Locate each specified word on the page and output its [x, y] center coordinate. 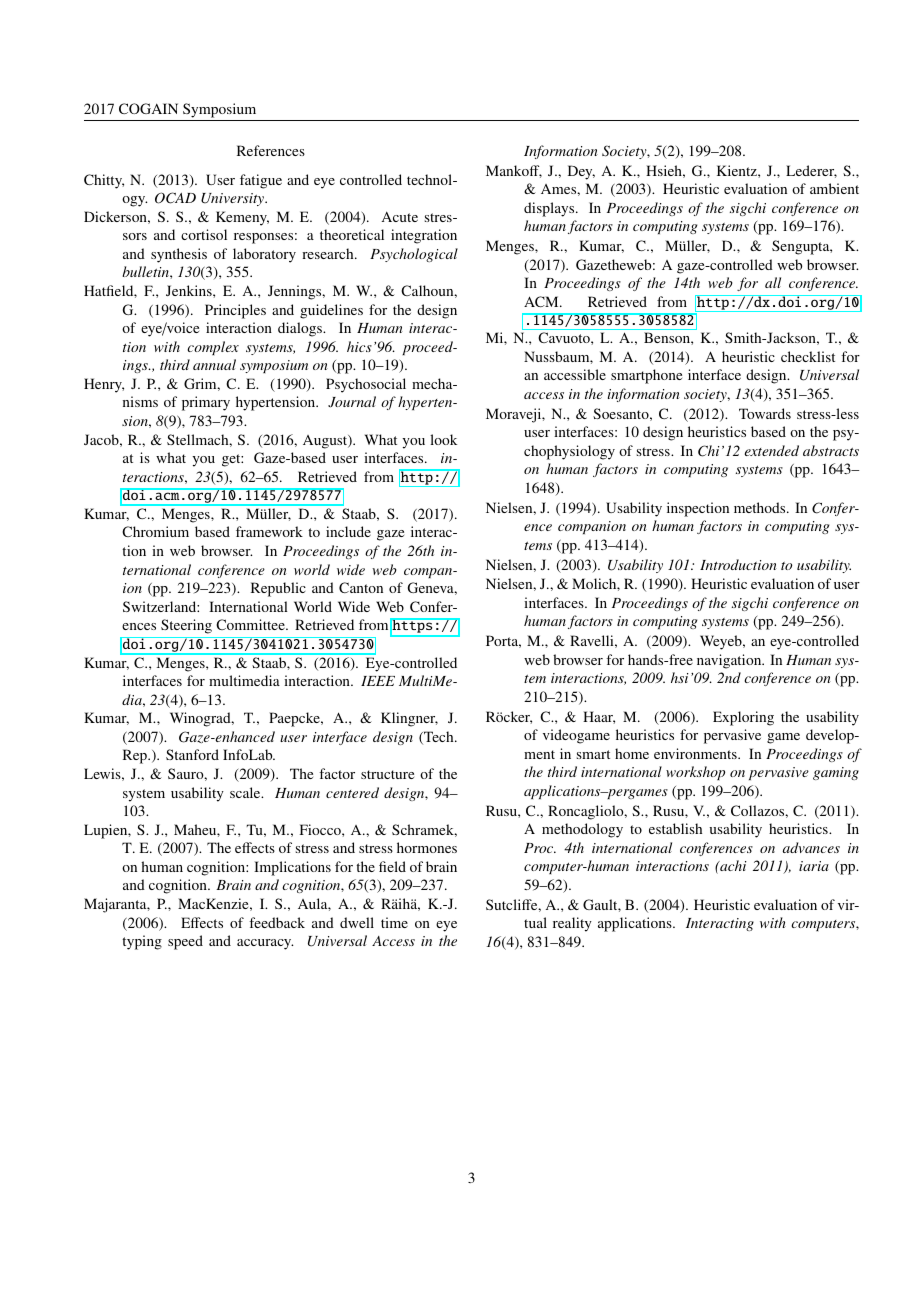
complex [213, 348]
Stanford [192, 754]
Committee [251, 624]
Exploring [743, 718]
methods [761, 507]
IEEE [378, 681]
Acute [400, 216]
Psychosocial [366, 385]
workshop [695, 773]
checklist [808, 356]
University [234, 199]
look [443, 439]
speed [185, 942]
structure [387, 774]
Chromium [155, 531]
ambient [834, 188]
